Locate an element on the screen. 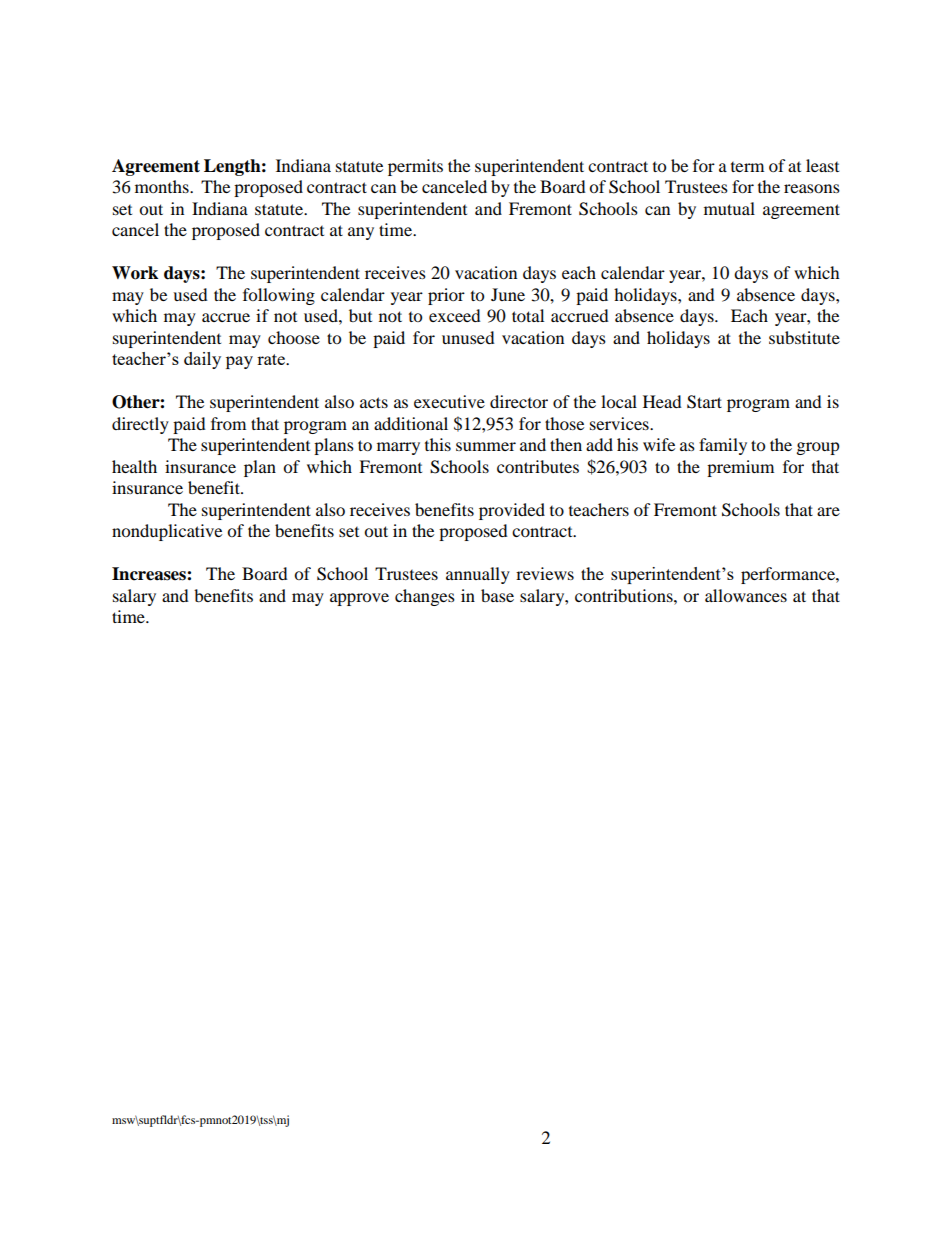  months is located at coordinates (163, 186).
